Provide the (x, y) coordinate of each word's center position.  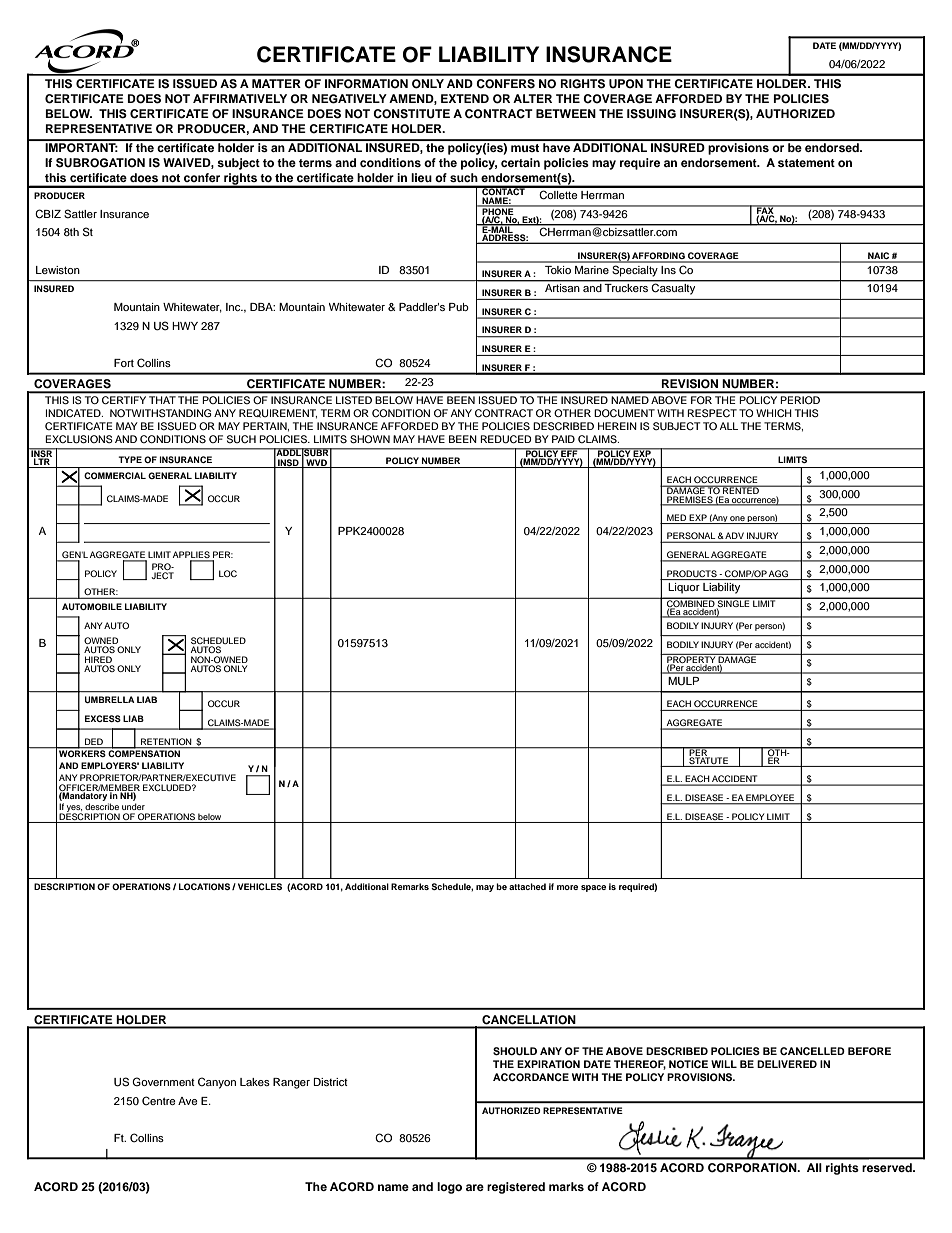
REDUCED (505, 439)
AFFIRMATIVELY (240, 98)
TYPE (130, 459)
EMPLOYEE (771, 799)
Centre (159, 1101)
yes (74, 810)
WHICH (774, 413)
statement (806, 163)
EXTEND (465, 98)
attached (527, 886)
